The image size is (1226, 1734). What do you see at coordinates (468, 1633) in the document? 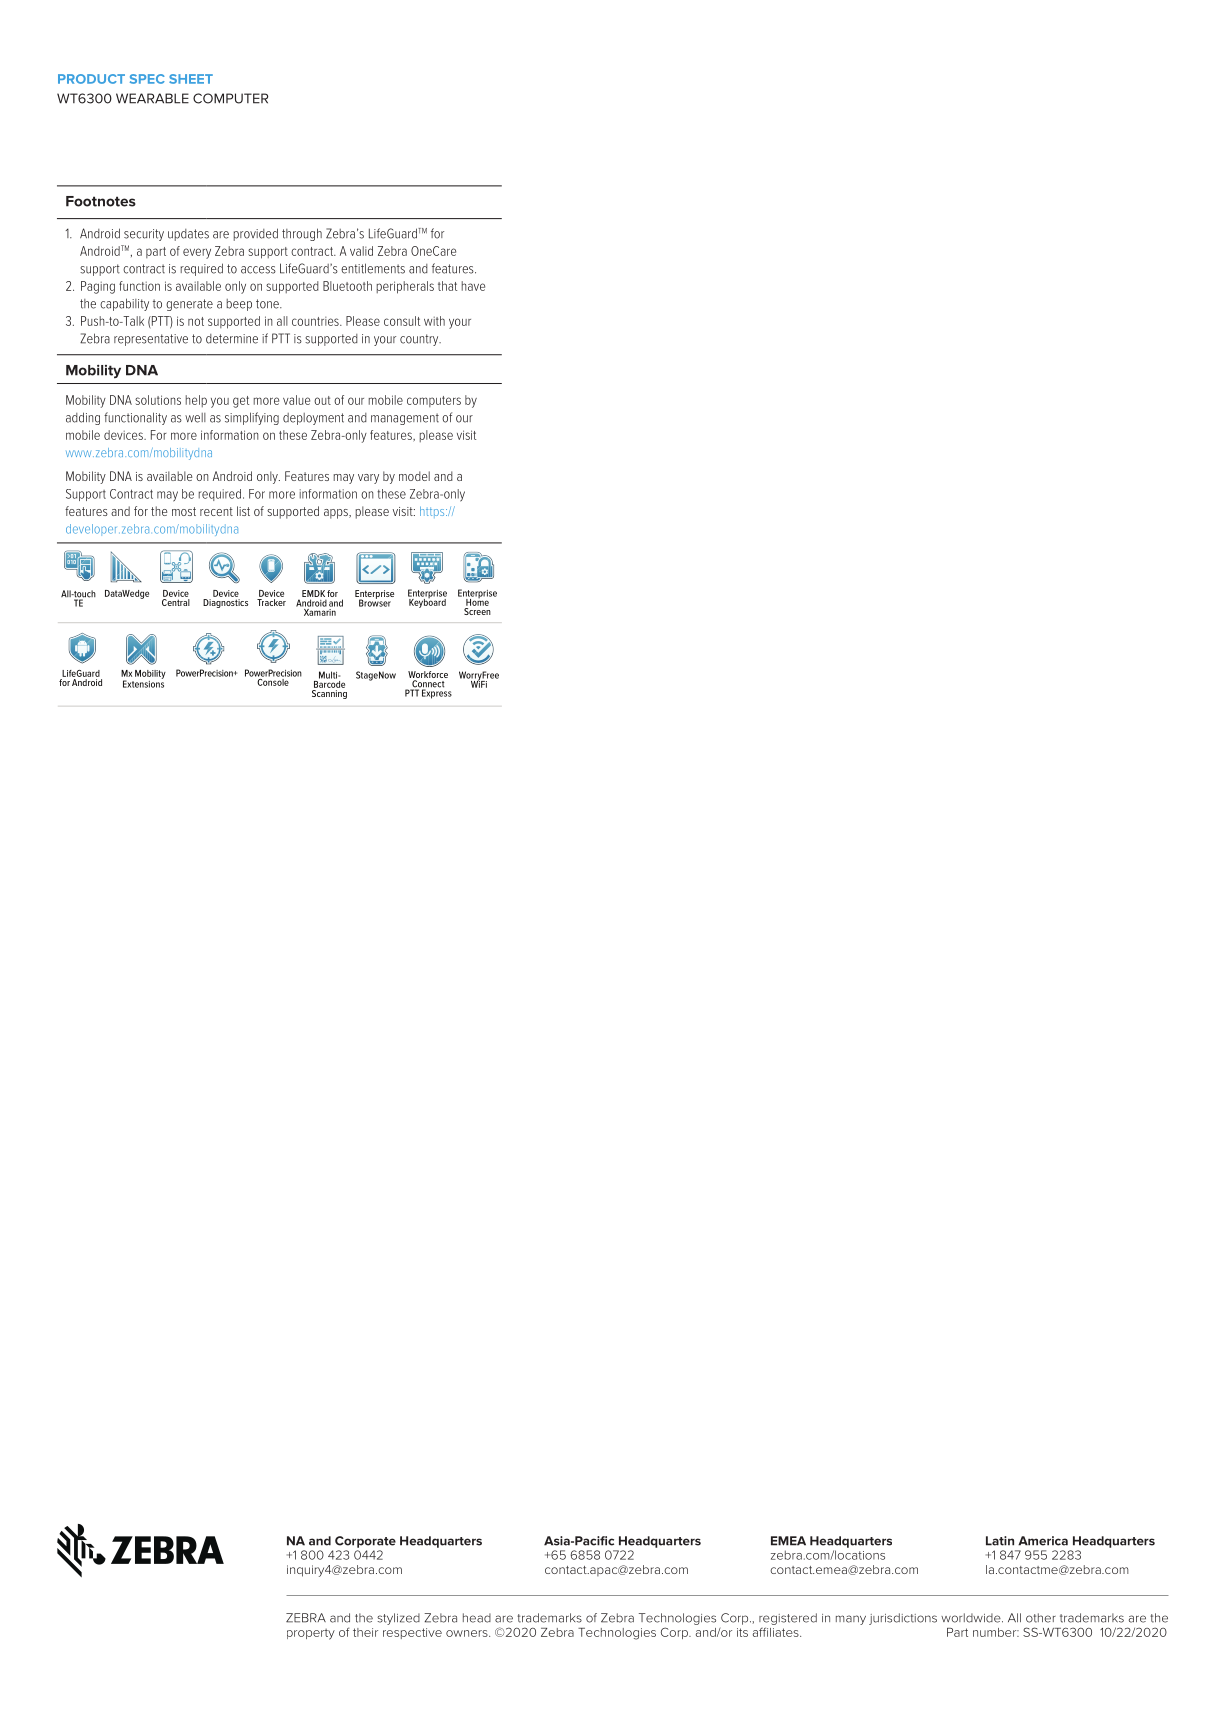
I see `owners` at bounding box center [468, 1633].
